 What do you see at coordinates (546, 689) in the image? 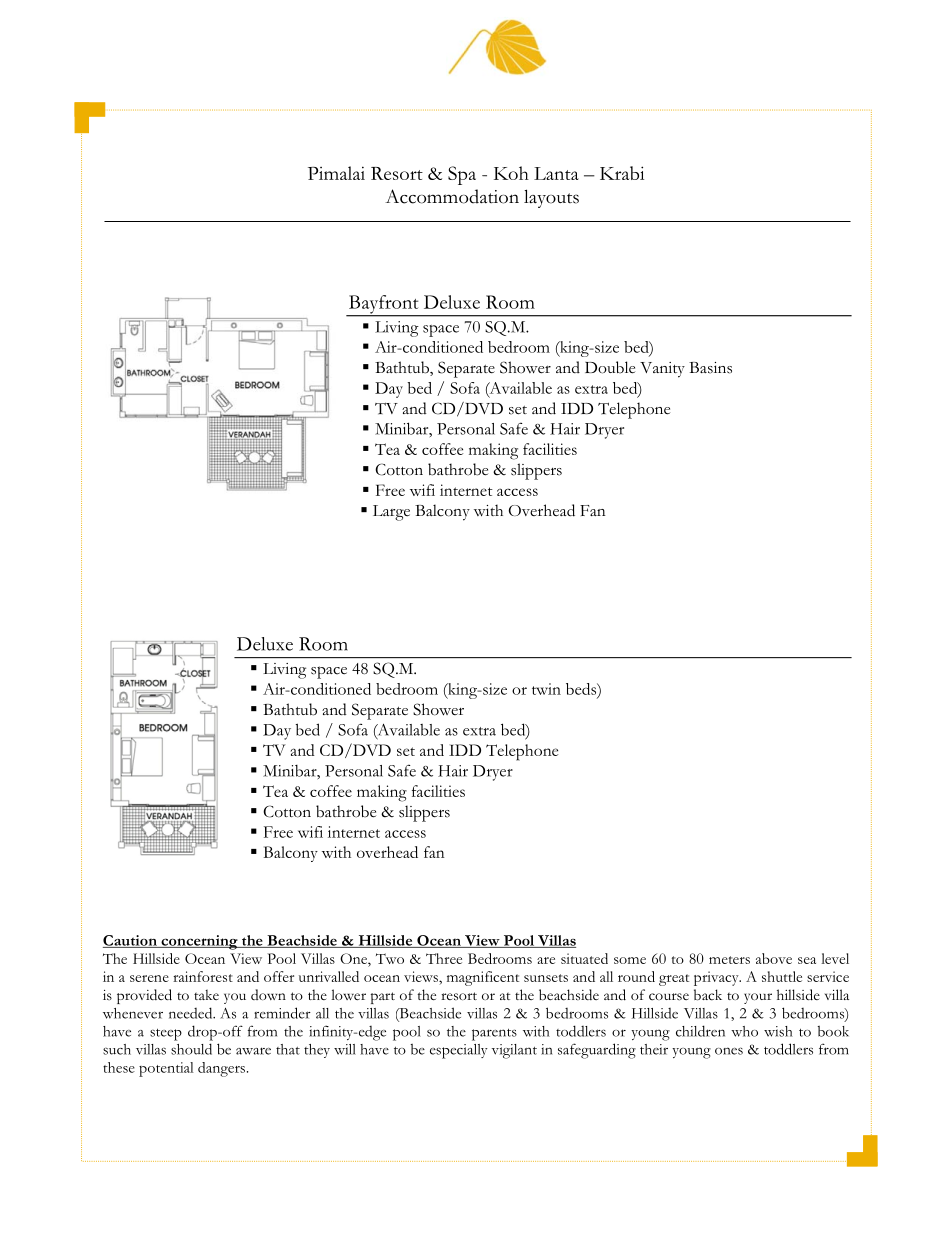
I see `twin` at bounding box center [546, 689].
